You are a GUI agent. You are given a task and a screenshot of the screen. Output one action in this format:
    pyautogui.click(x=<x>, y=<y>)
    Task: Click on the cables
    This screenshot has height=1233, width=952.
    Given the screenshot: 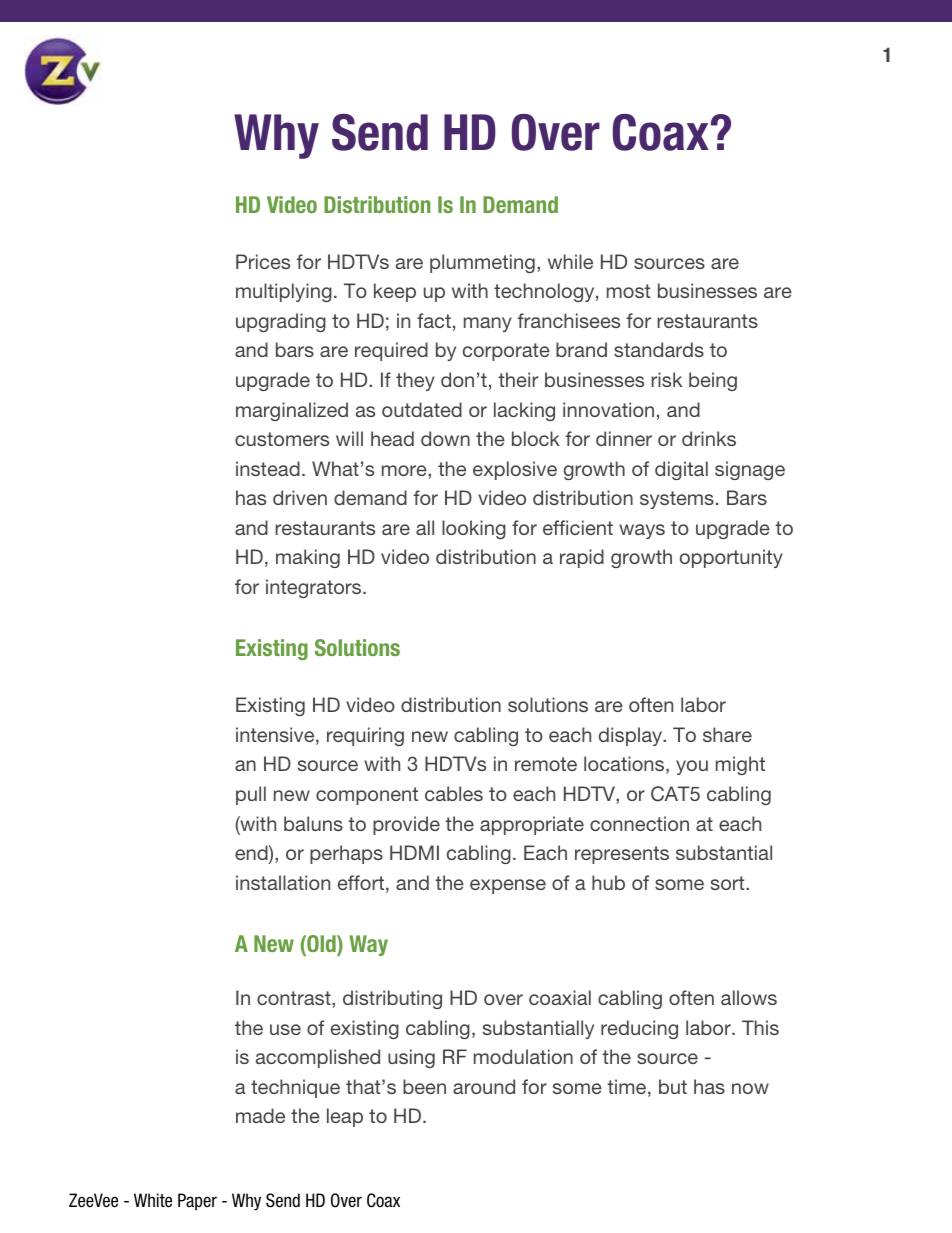 What is the action you would take?
    pyautogui.click(x=454, y=793)
